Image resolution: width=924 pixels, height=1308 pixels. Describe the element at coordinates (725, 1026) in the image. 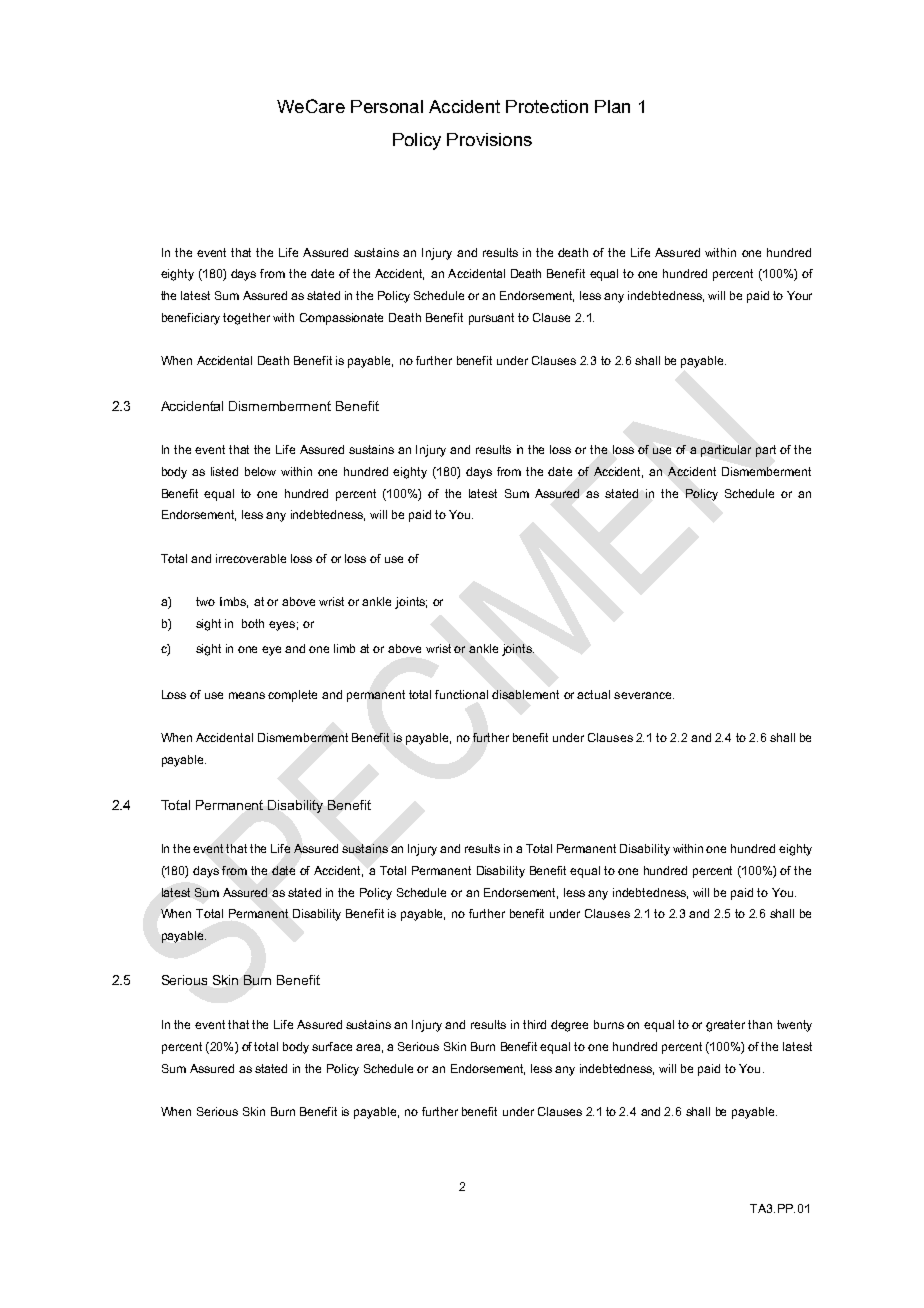

I see `greater` at that location.
